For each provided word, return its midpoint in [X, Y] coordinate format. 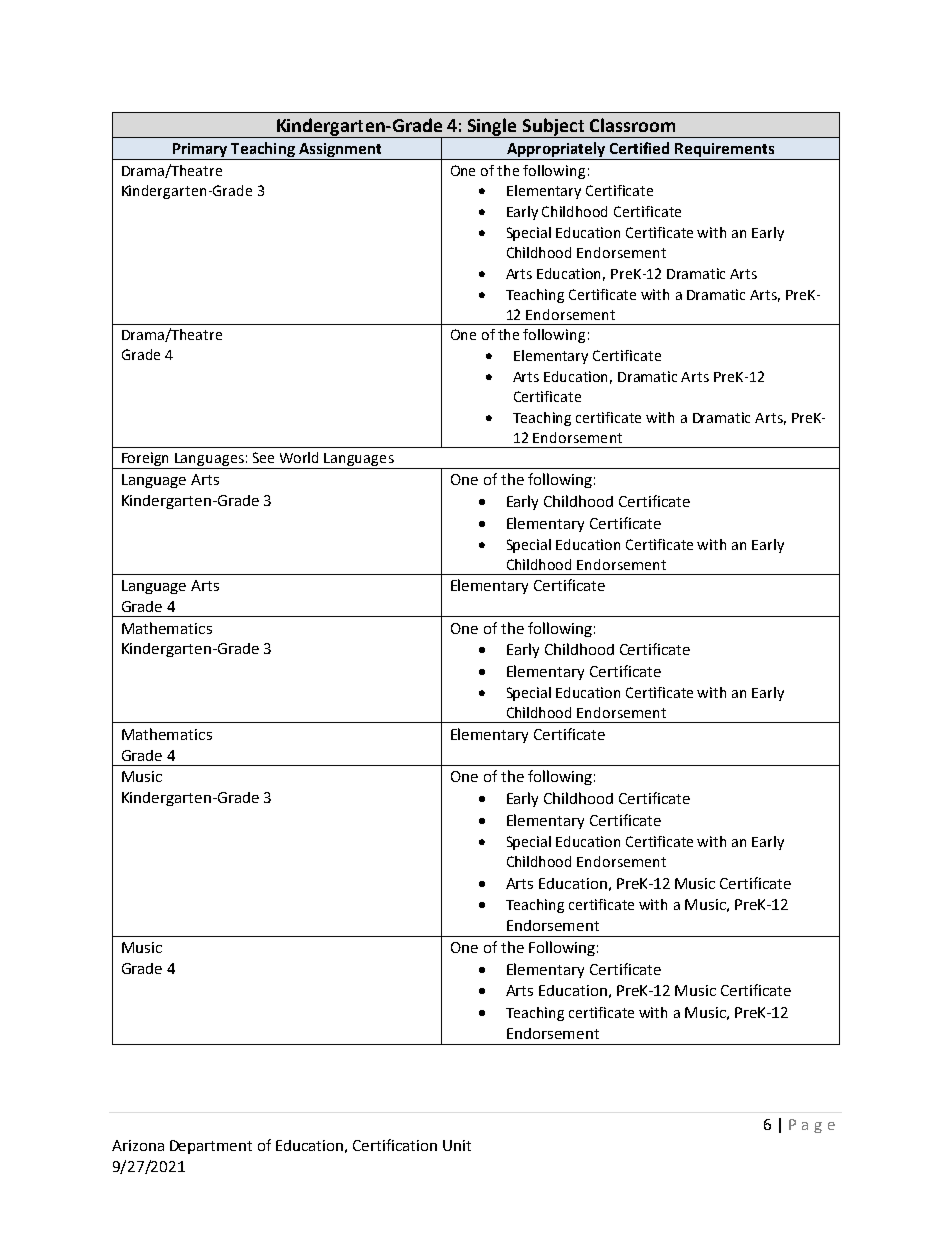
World [299, 457]
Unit [457, 1145]
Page [812, 1126]
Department [211, 1147]
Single [493, 128]
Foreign [146, 460]
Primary [200, 151]
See [263, 457]
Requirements [725, 151]
